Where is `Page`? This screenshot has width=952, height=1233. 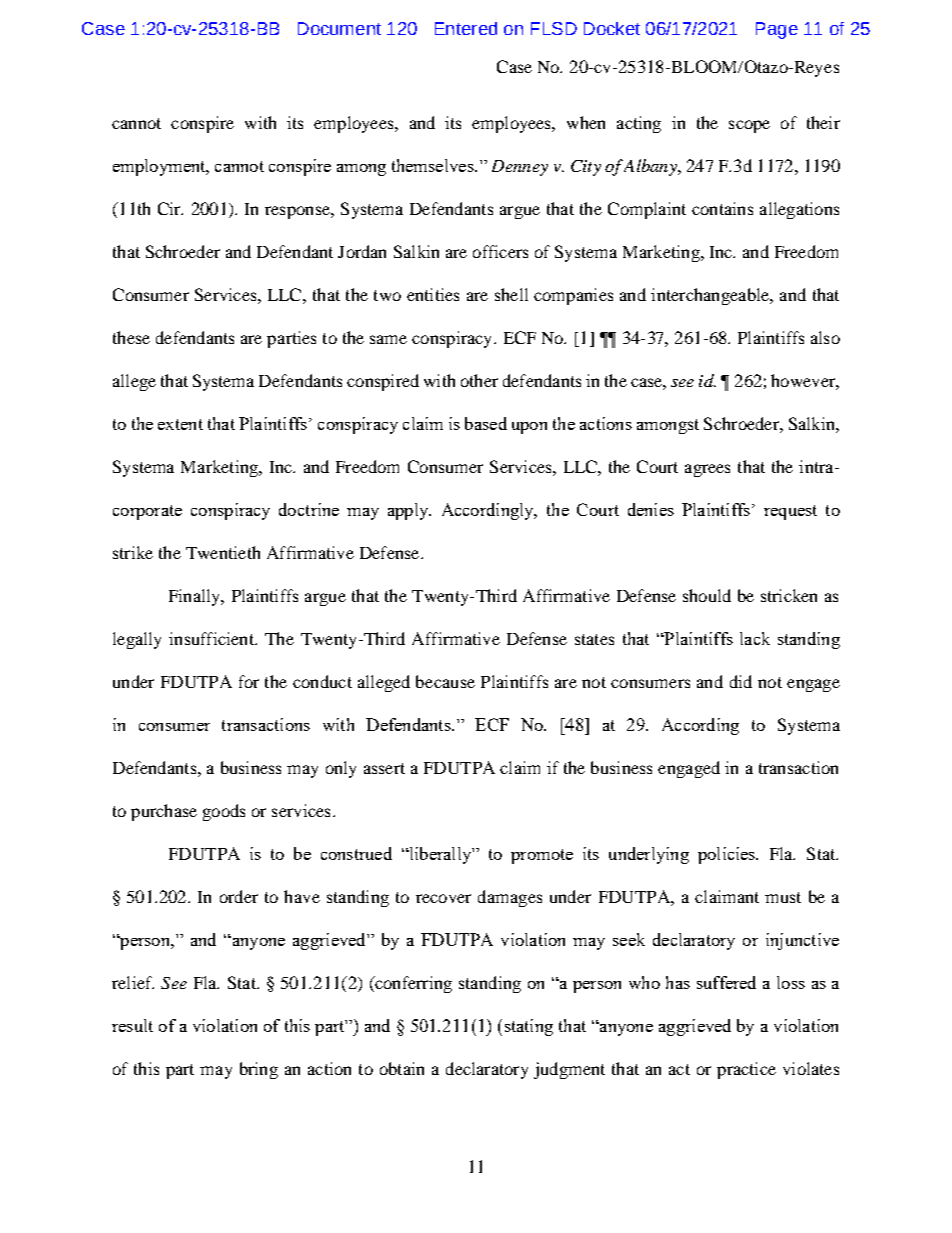
Page is located at coordinates (777, 30).
